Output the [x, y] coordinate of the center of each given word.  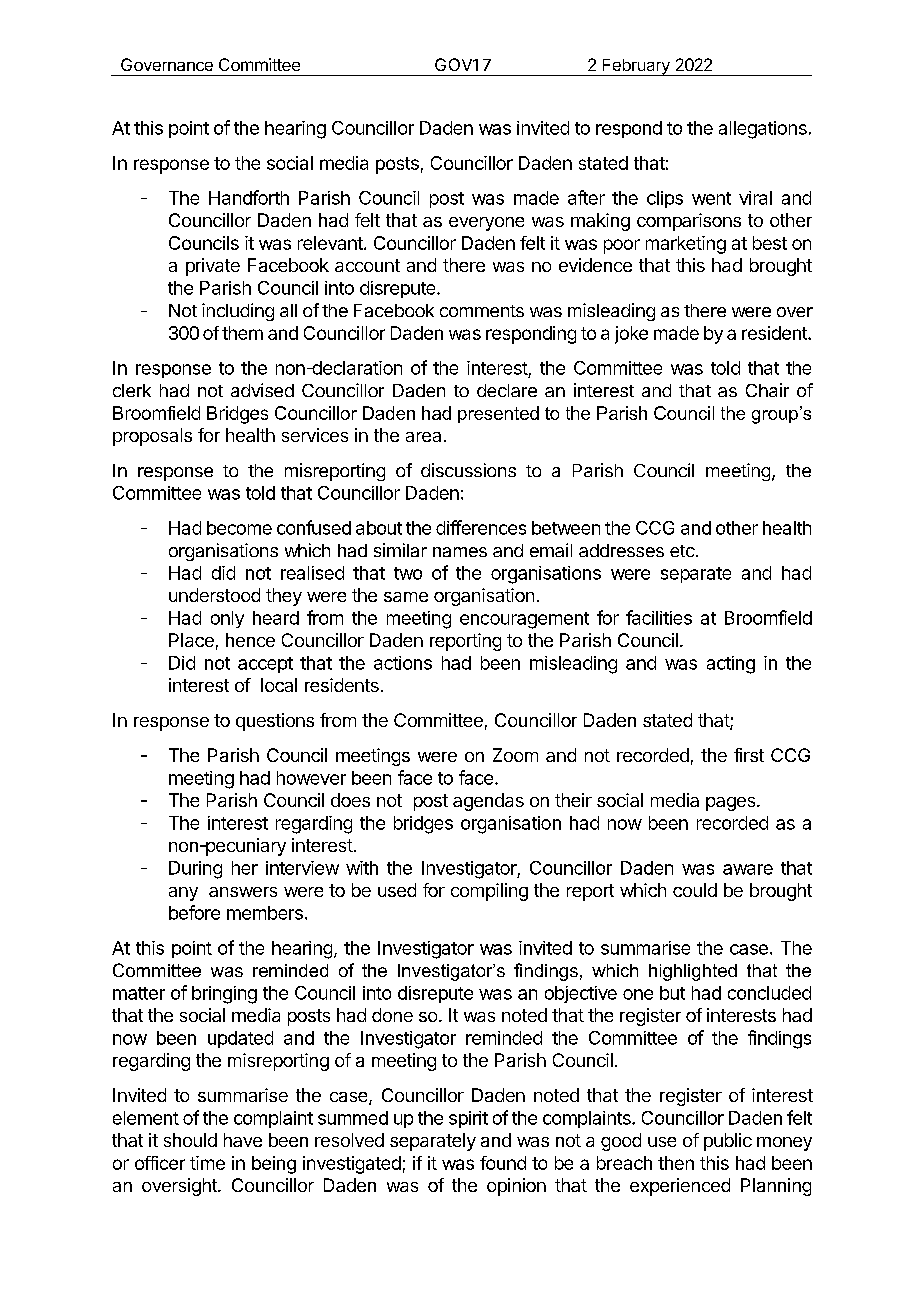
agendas [488, 802]
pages [732, 804]
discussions [468, 470]
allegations [763, 130]
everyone [486, 224]
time [207, 1163]
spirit [468, 1119]
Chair [767, 390]
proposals [152, 437]
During [195, 870]
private [213, 267]
